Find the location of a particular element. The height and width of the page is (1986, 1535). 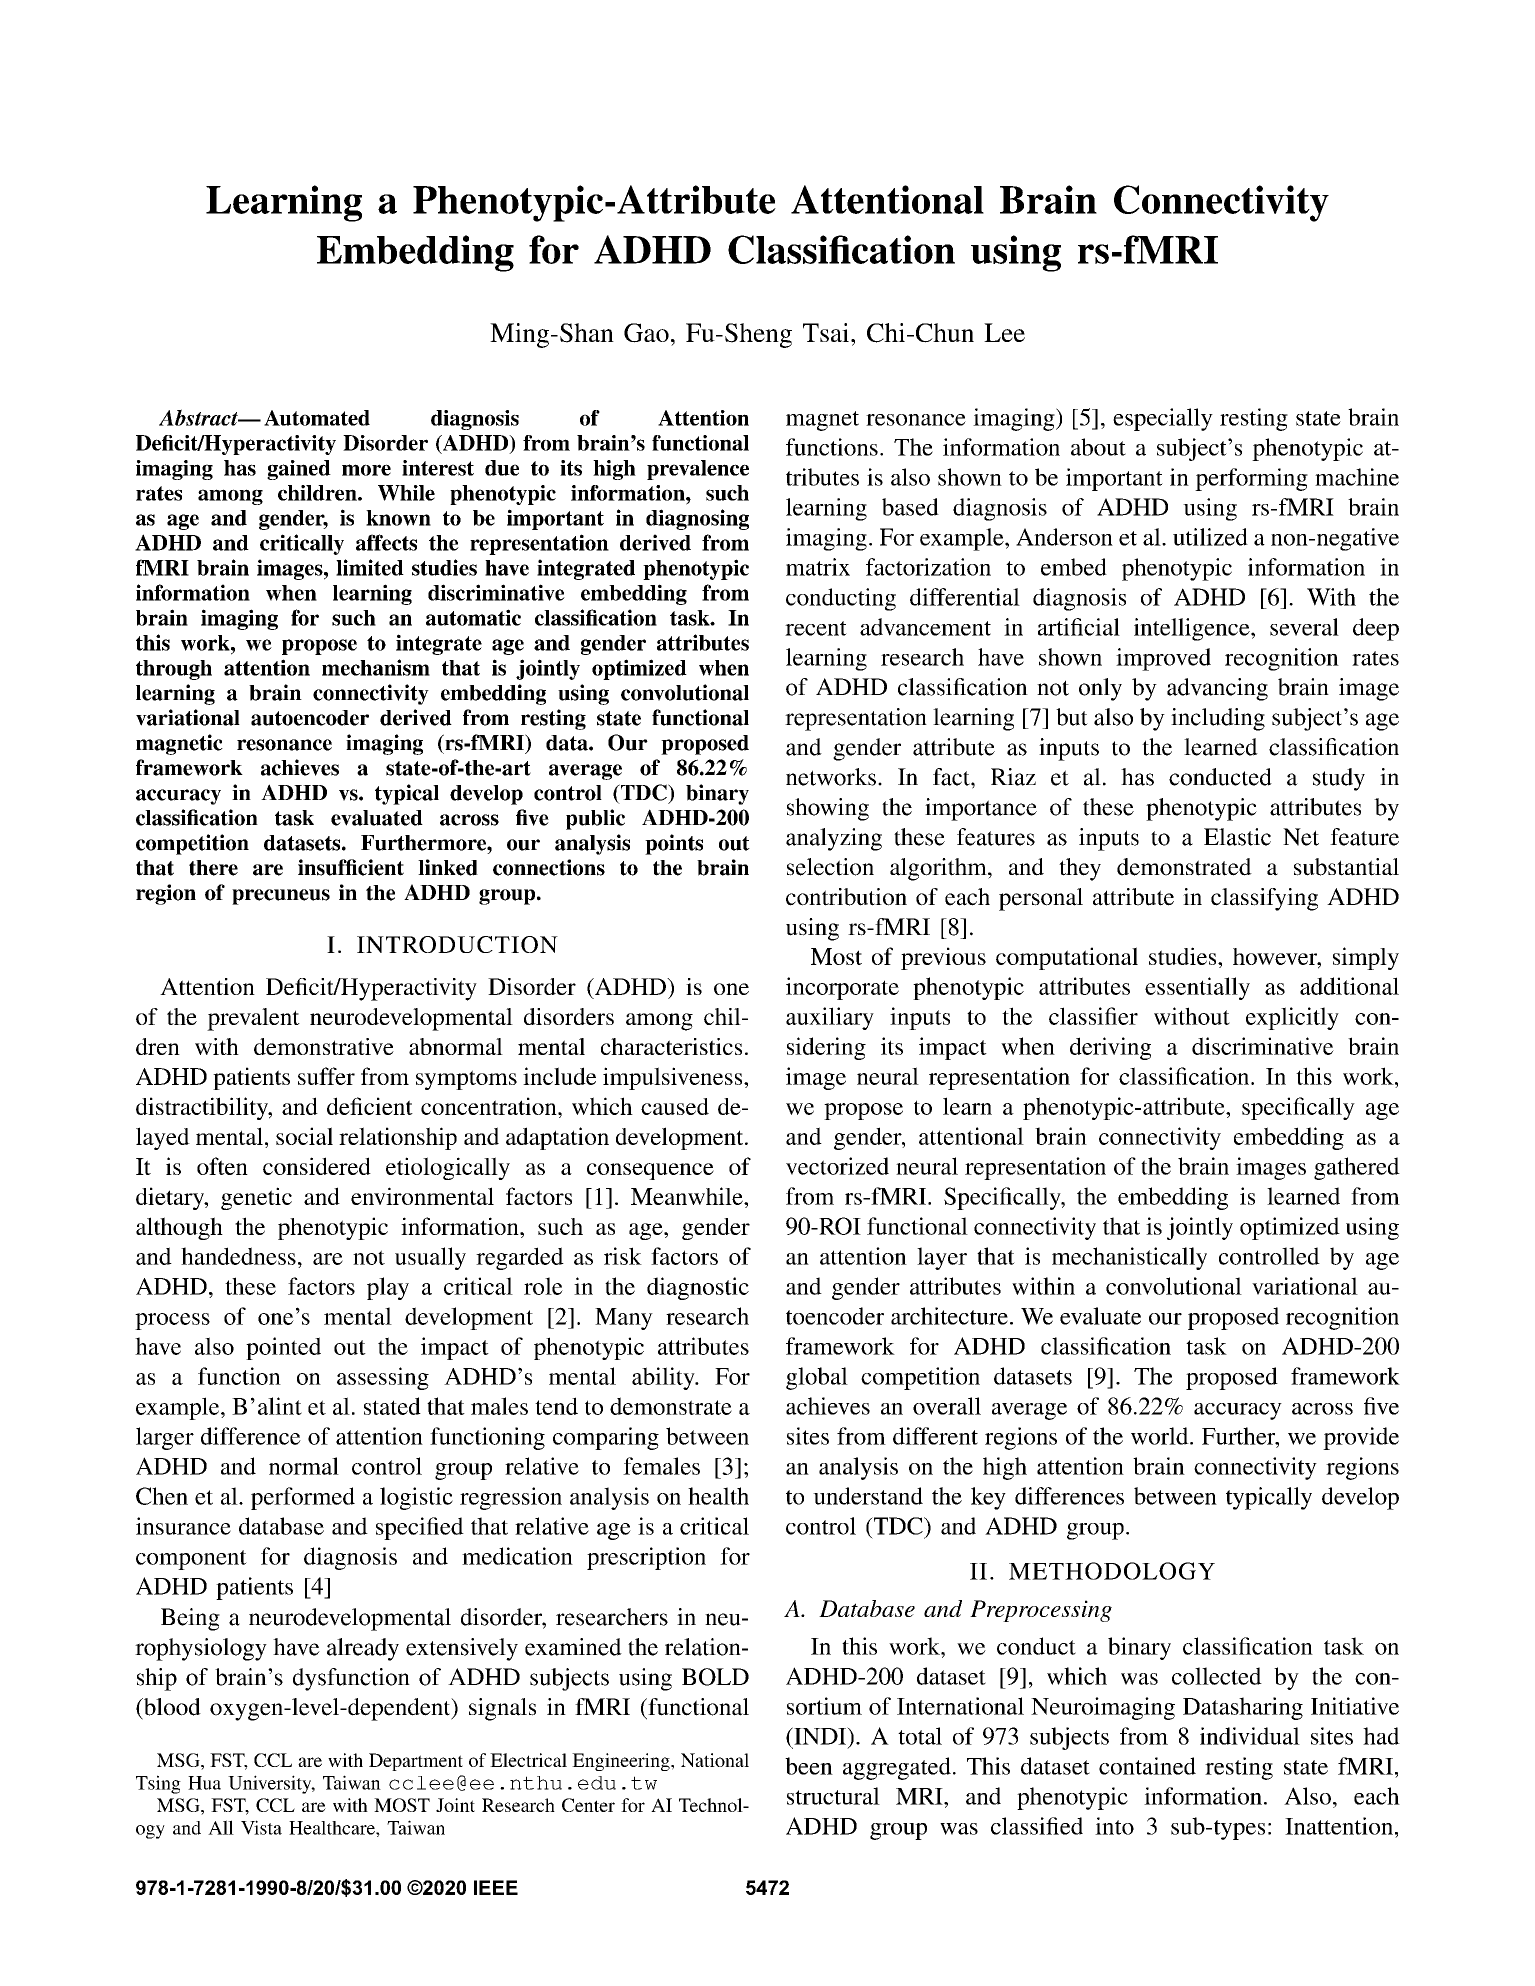

global is located at coordinates (817, 1378).
